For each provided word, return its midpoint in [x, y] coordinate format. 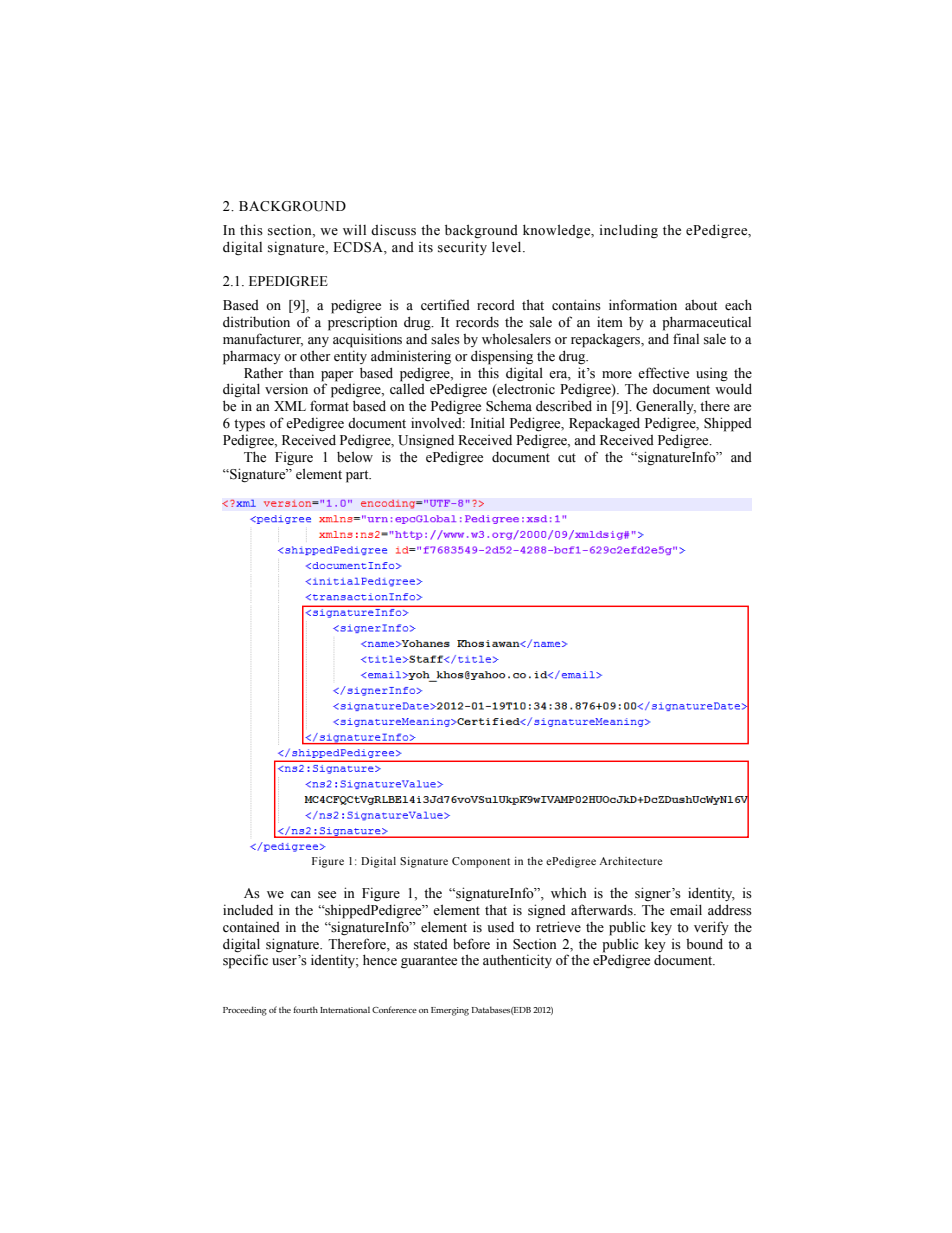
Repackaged [604, 424]
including [629, 231]
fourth [305, 1009]
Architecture [630, 861]
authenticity [517, 961]
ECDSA [359, 247]
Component [481, 862]
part [358, 476]
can [301, 894]
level [508, 247]
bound [704, 944]
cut [567, 457]
